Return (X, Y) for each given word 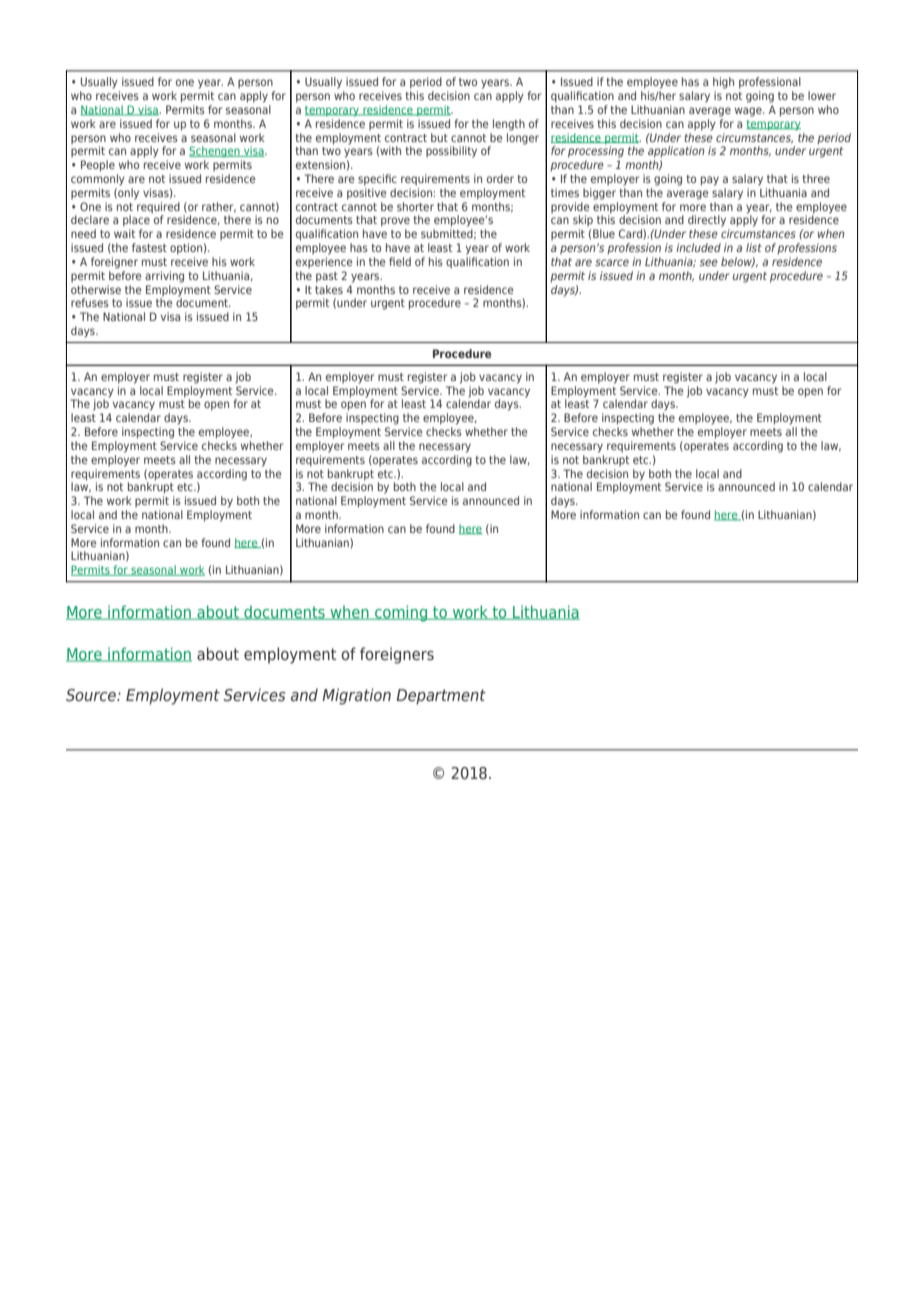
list (754, 247)
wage (749, 112)
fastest (149, 247)
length (509, 125)
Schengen (215, 152)
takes (329, 288)
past (327, 277)
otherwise (96, 289)
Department (441, 697)
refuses (90, 302)
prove (395, 222)
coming (401, 613)
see (709, 262)
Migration (356, 696)
